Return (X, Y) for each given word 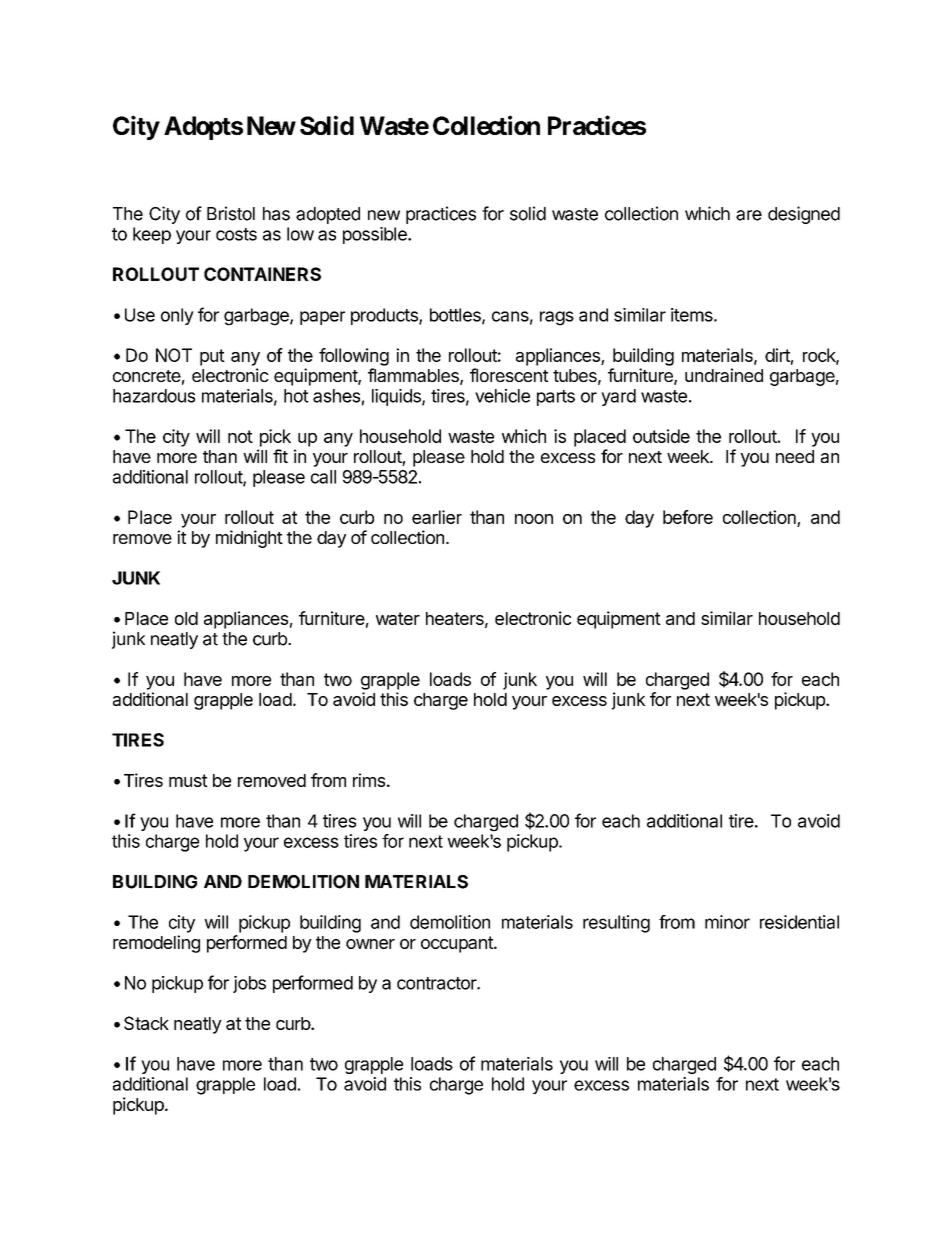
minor (727, 922)
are (749, 215)
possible (376, 235)
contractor (437, 983)
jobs (249, 984)
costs (236, 234)
